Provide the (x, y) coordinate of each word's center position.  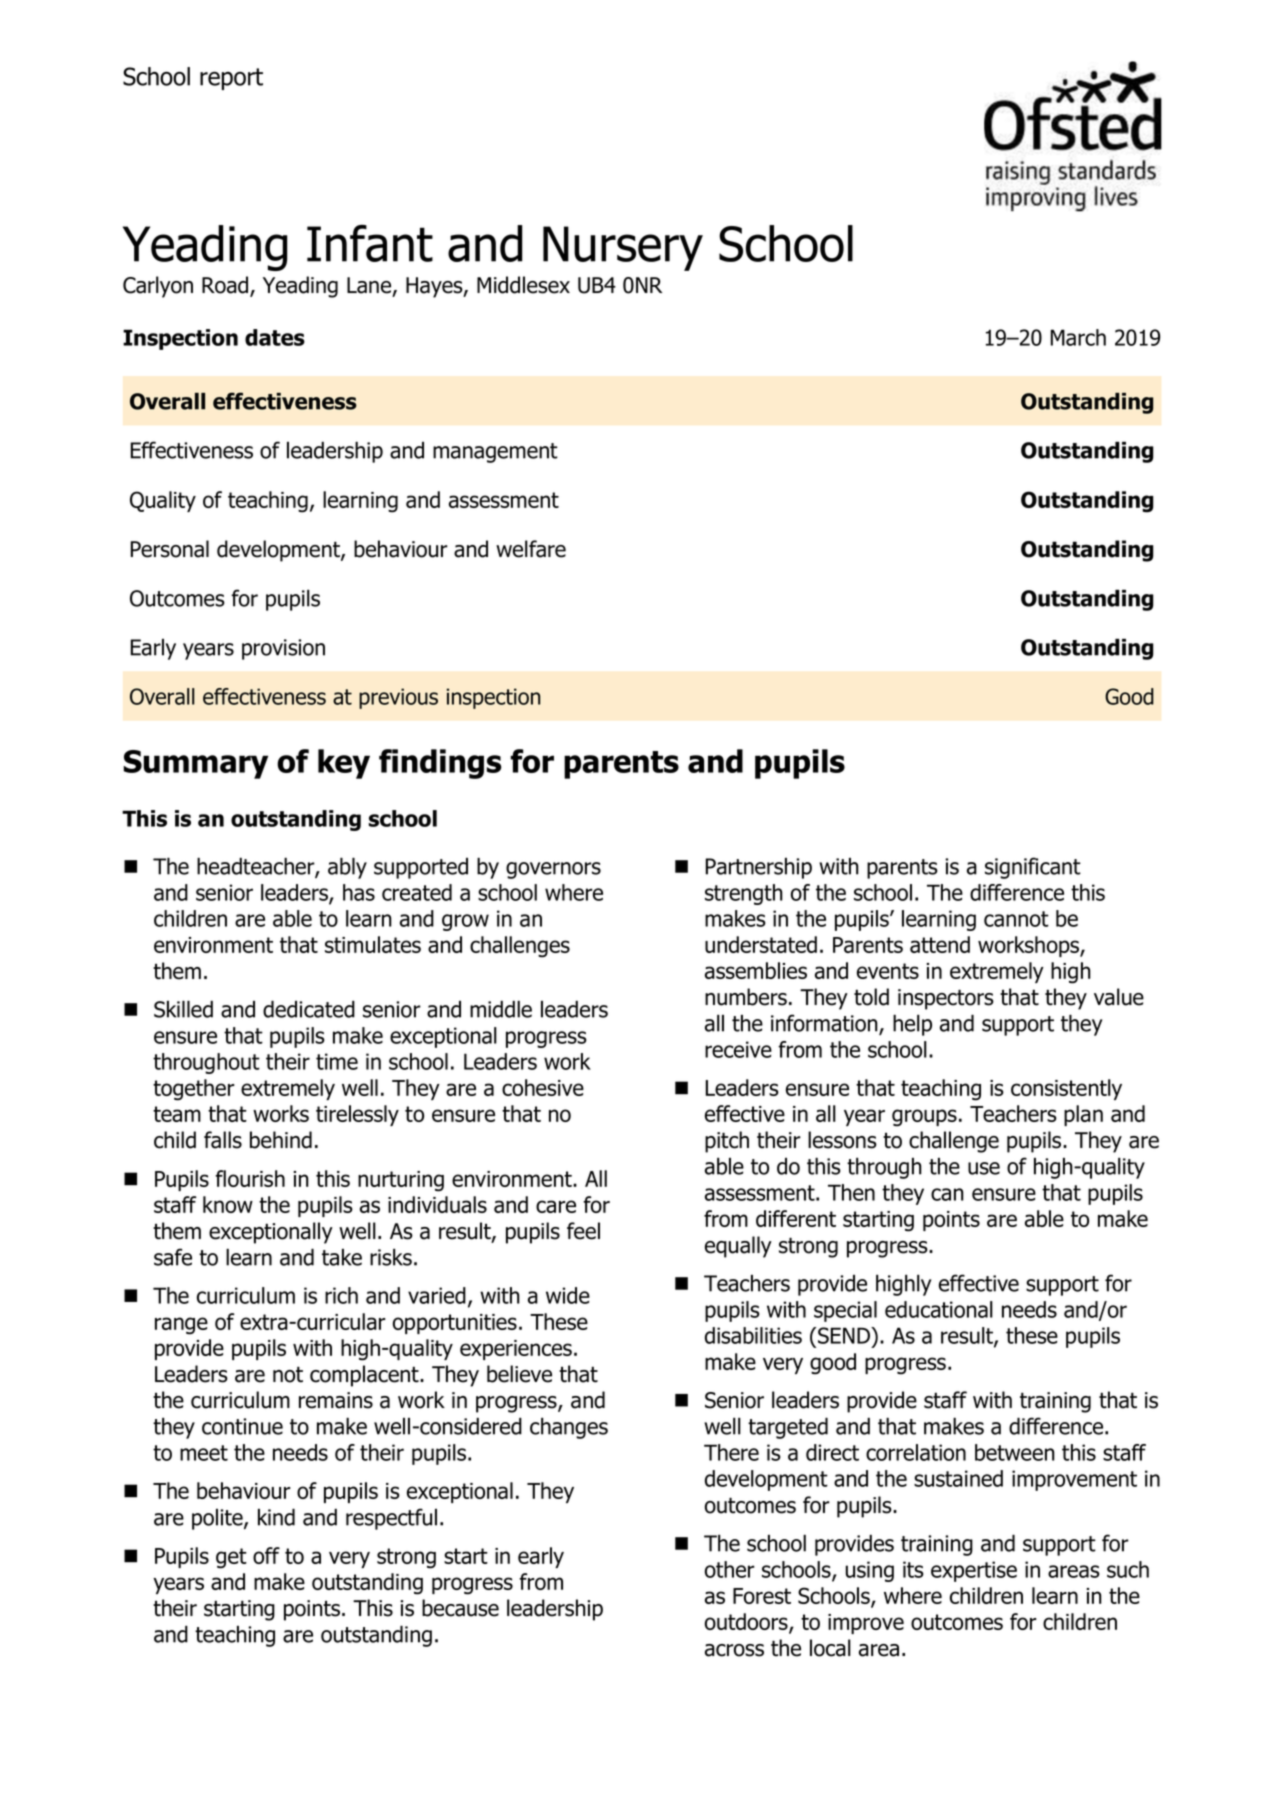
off (266, 1555)
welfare (531, 549)
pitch (727, 1142)
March (1078, 337)
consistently (1066, 1089)
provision (283, 649)
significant (1033, 868)
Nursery (623, 248)
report (231, 79)
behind (281, 1140)
